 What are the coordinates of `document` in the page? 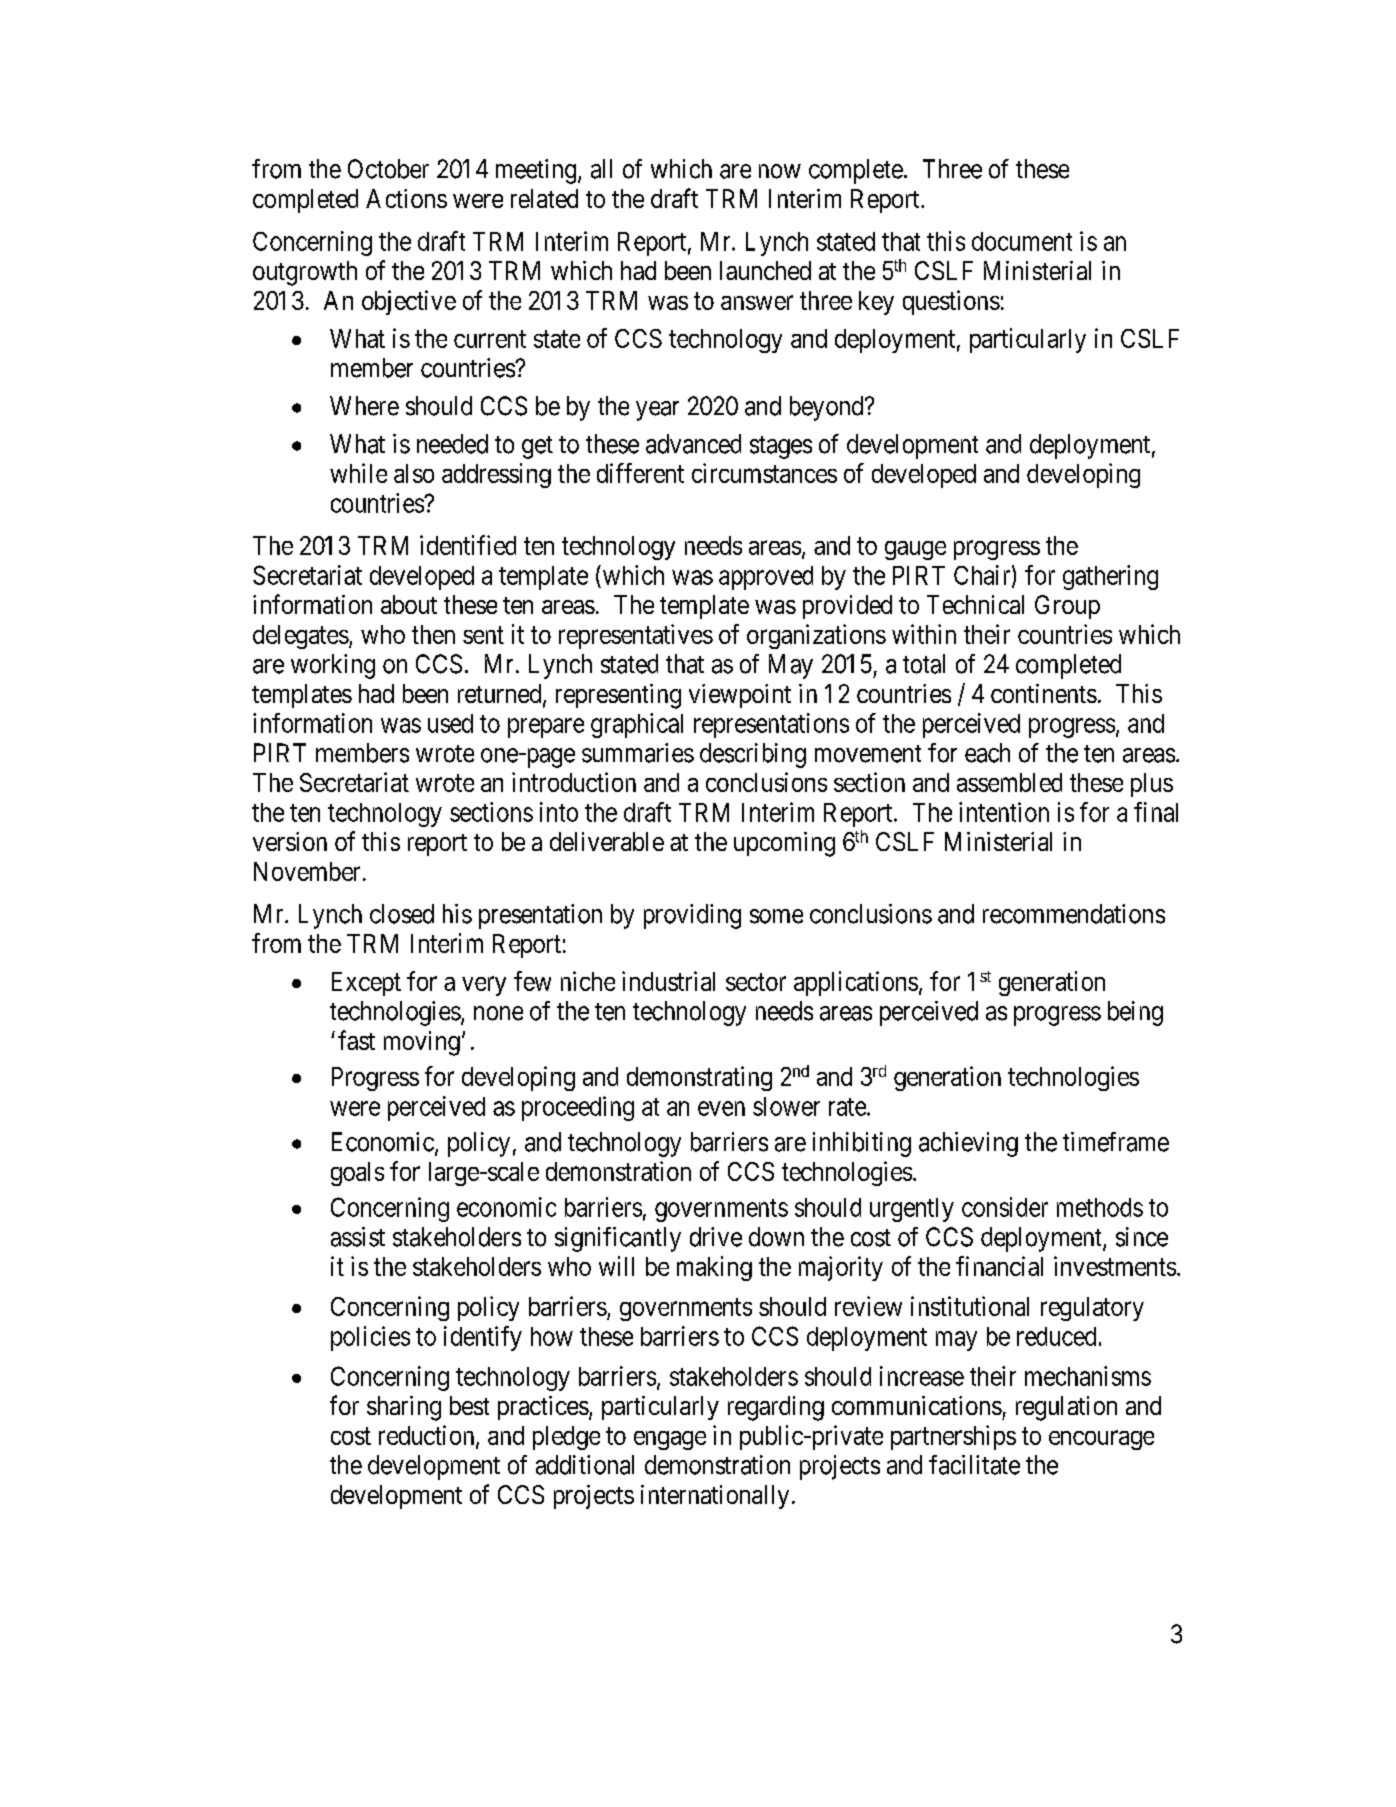 It's located at (1022, 241).
